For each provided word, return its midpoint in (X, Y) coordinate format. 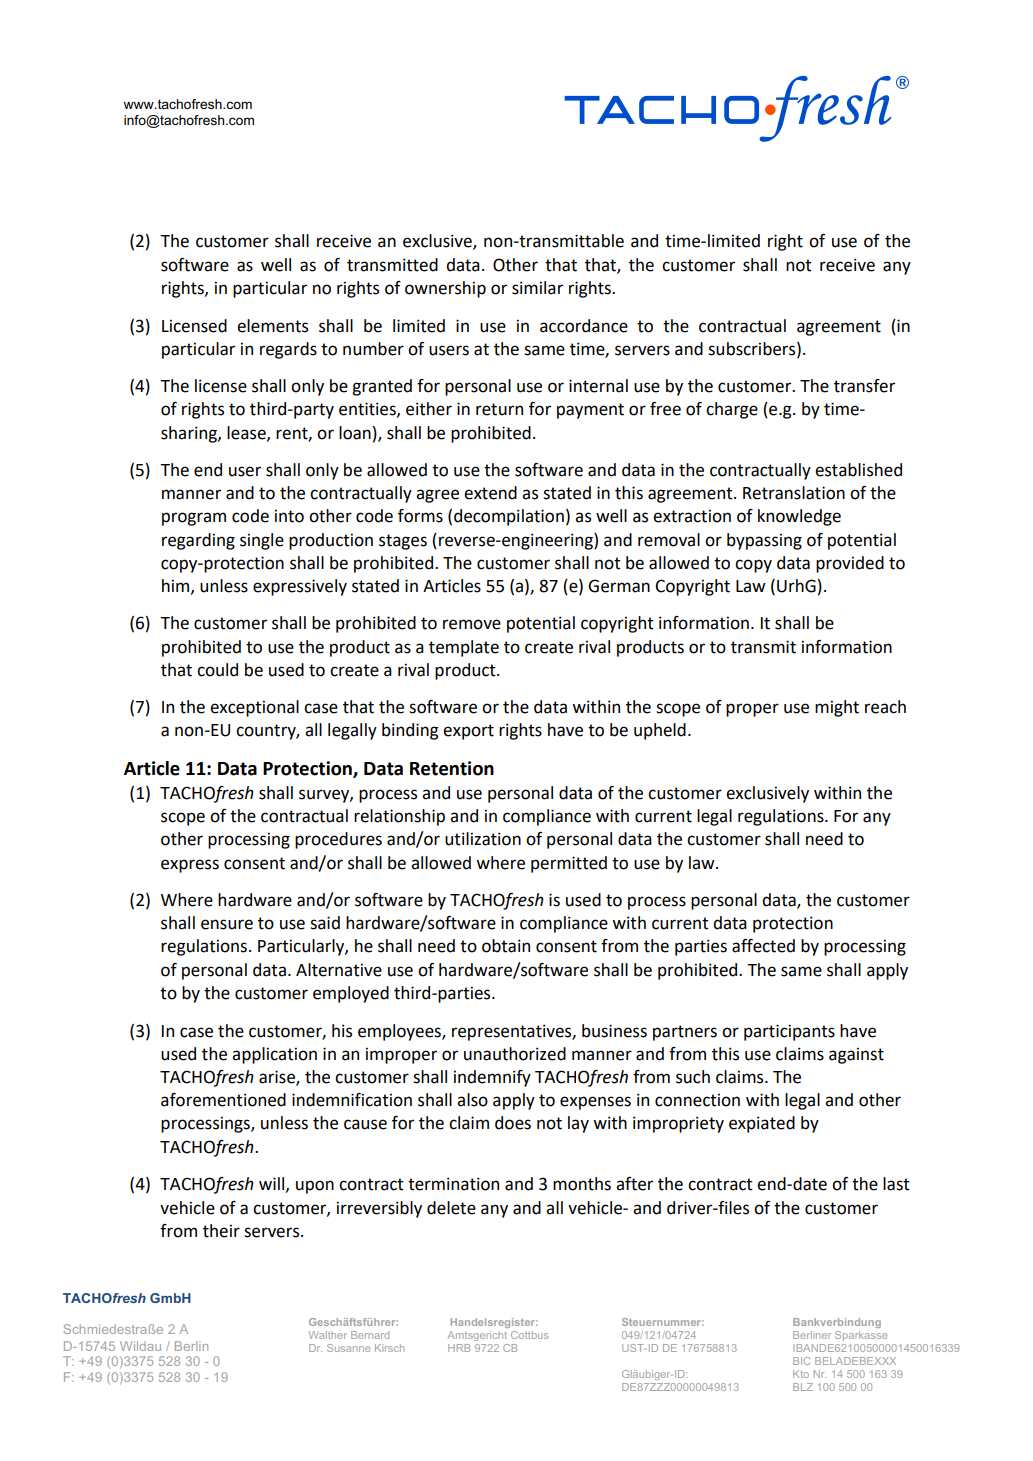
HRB (459, 1348)
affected (763, 946)
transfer (864, 386)
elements (272, 326)
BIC (801, 1361)
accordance (584, 326)
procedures (338, 840)
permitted (569, 864)
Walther (328, 1335)
